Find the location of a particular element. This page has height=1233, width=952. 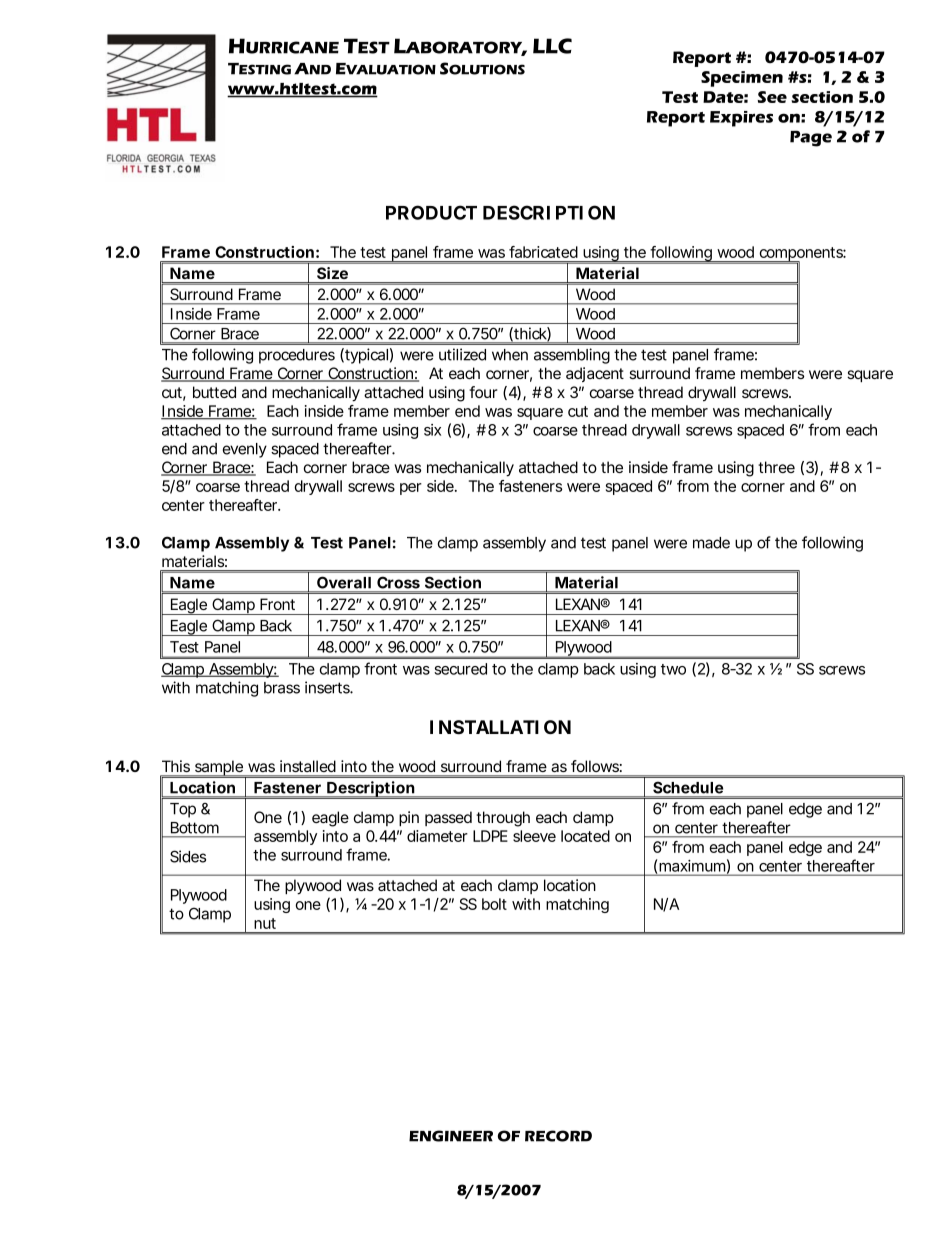

Specimen is located at coordinates (742, 79).
